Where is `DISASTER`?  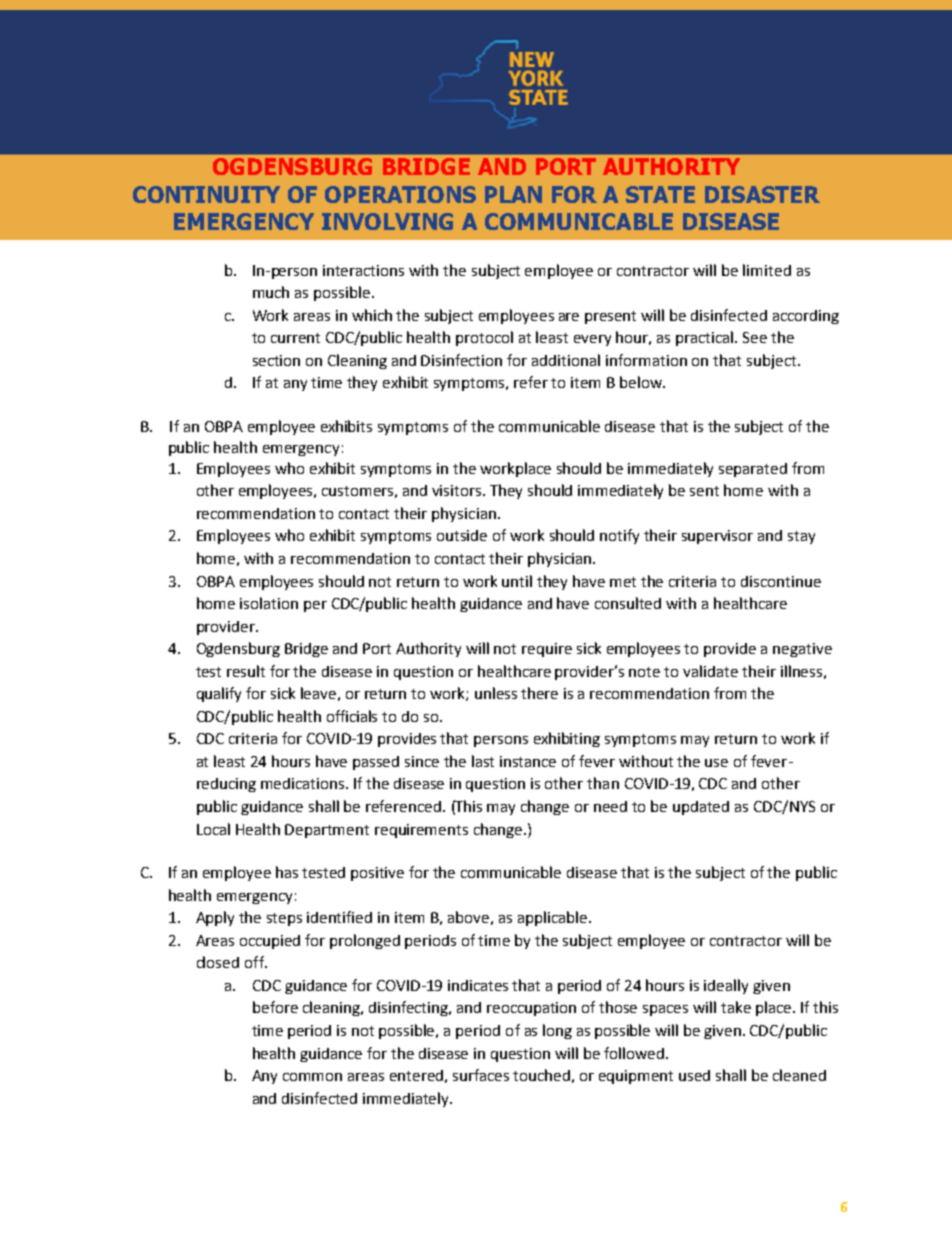
DISASTER is located at coordinates (762, 194).
